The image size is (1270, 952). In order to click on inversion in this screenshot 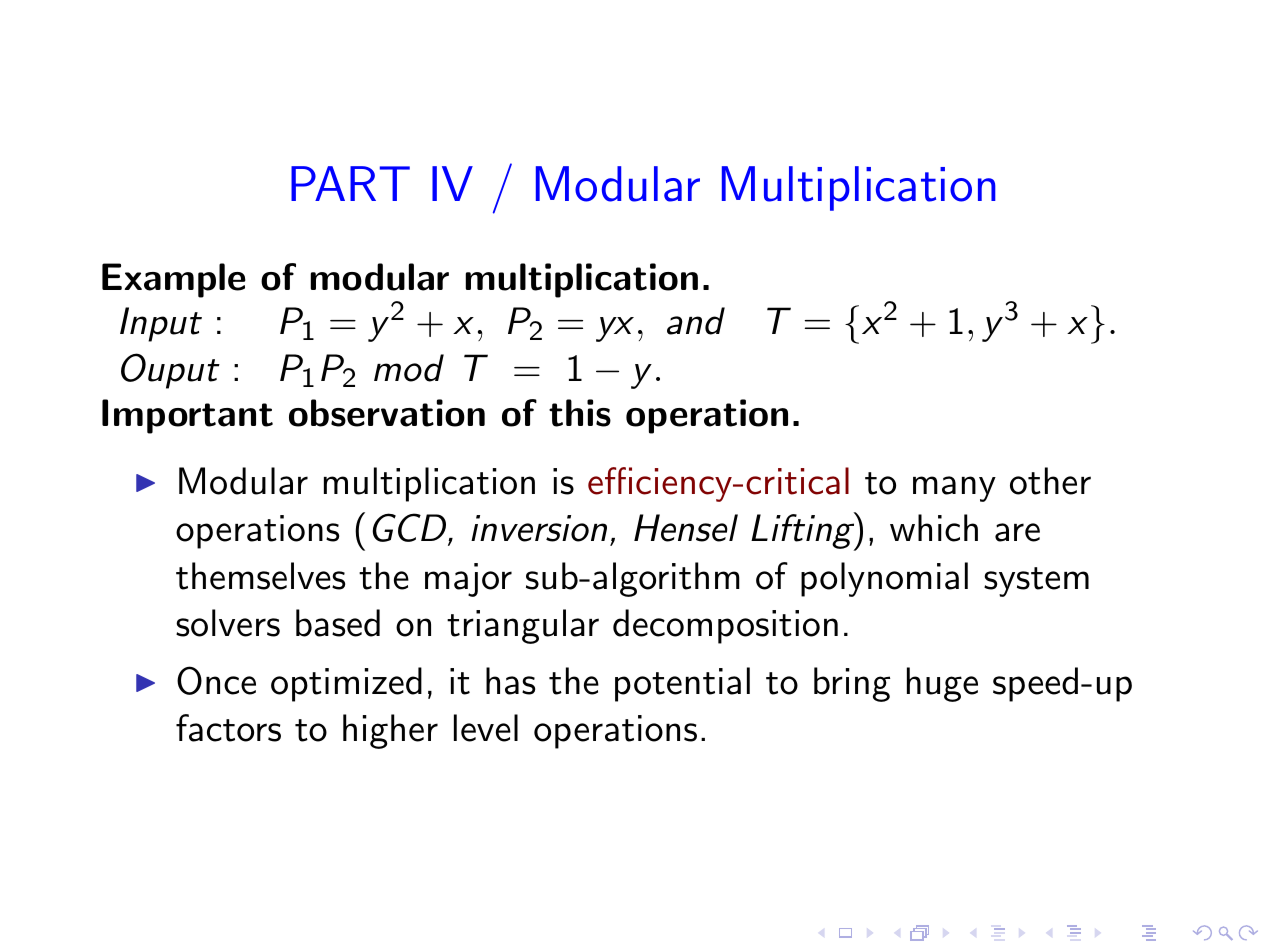, I will do `click(539, 528)`.
